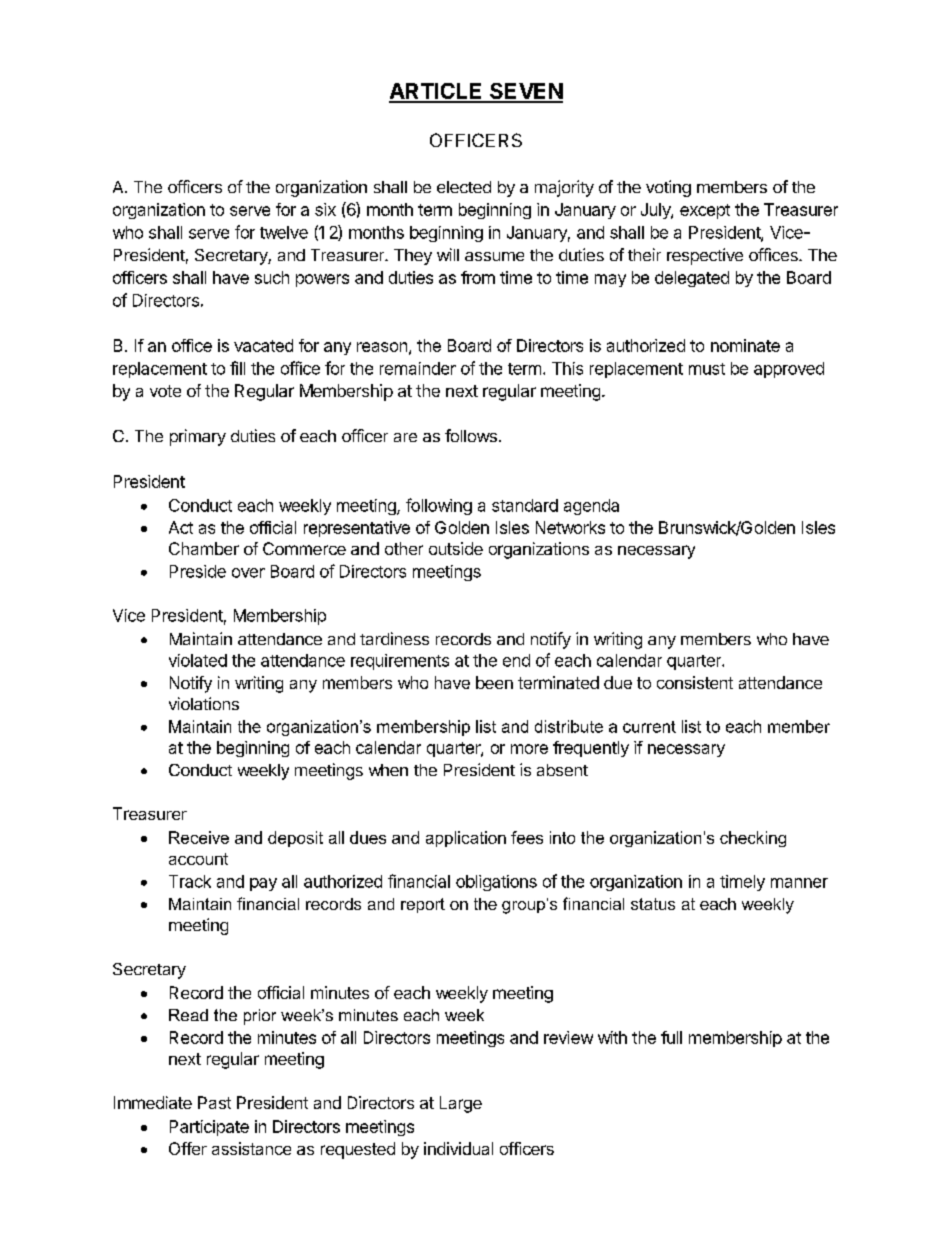 The height and width of the screenshot is (1233, 952). Describe the element at coordinates (471, 435) in the screenshot. I see `follows` at that location.
